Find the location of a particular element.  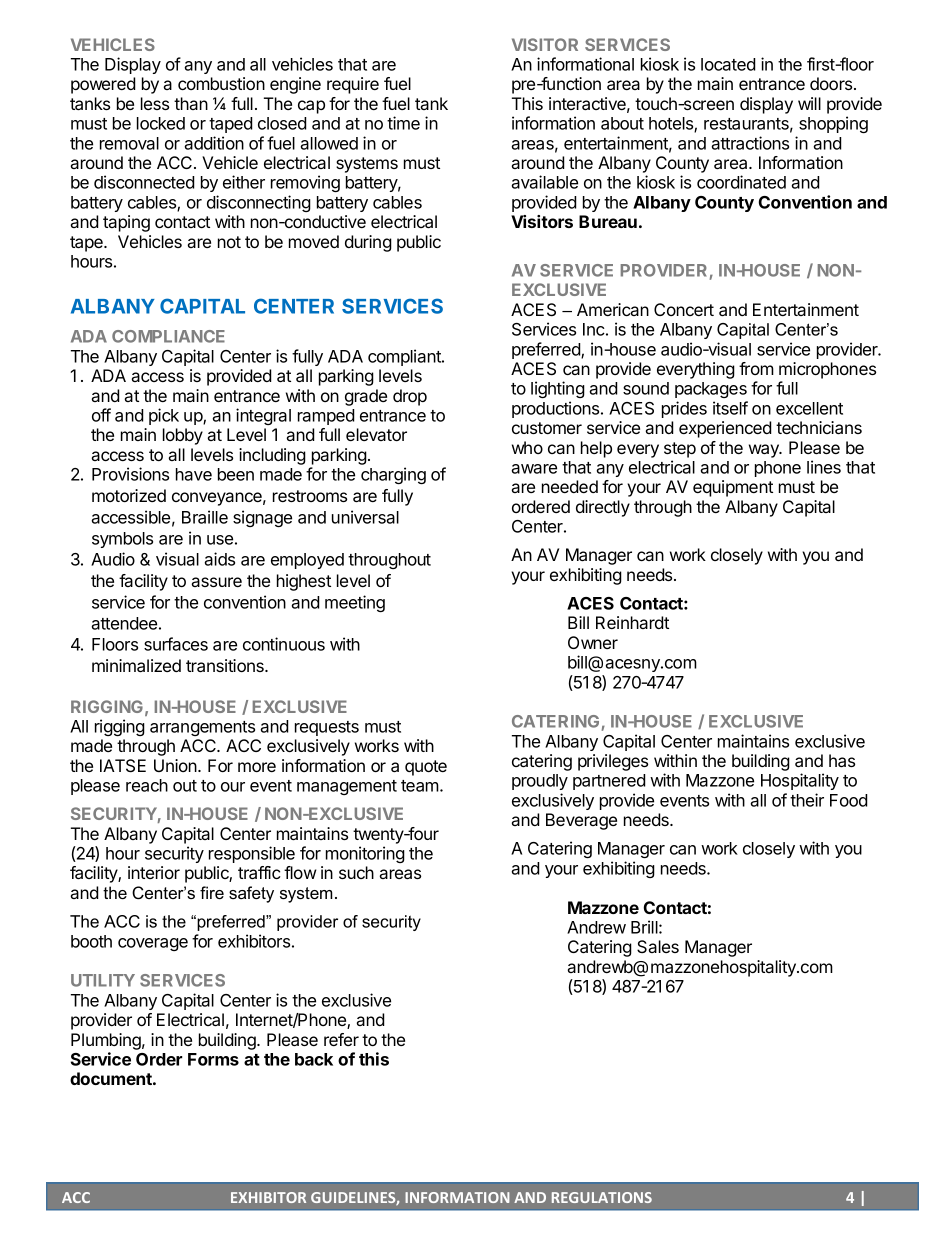

from is located at coordinates (756, 368).
